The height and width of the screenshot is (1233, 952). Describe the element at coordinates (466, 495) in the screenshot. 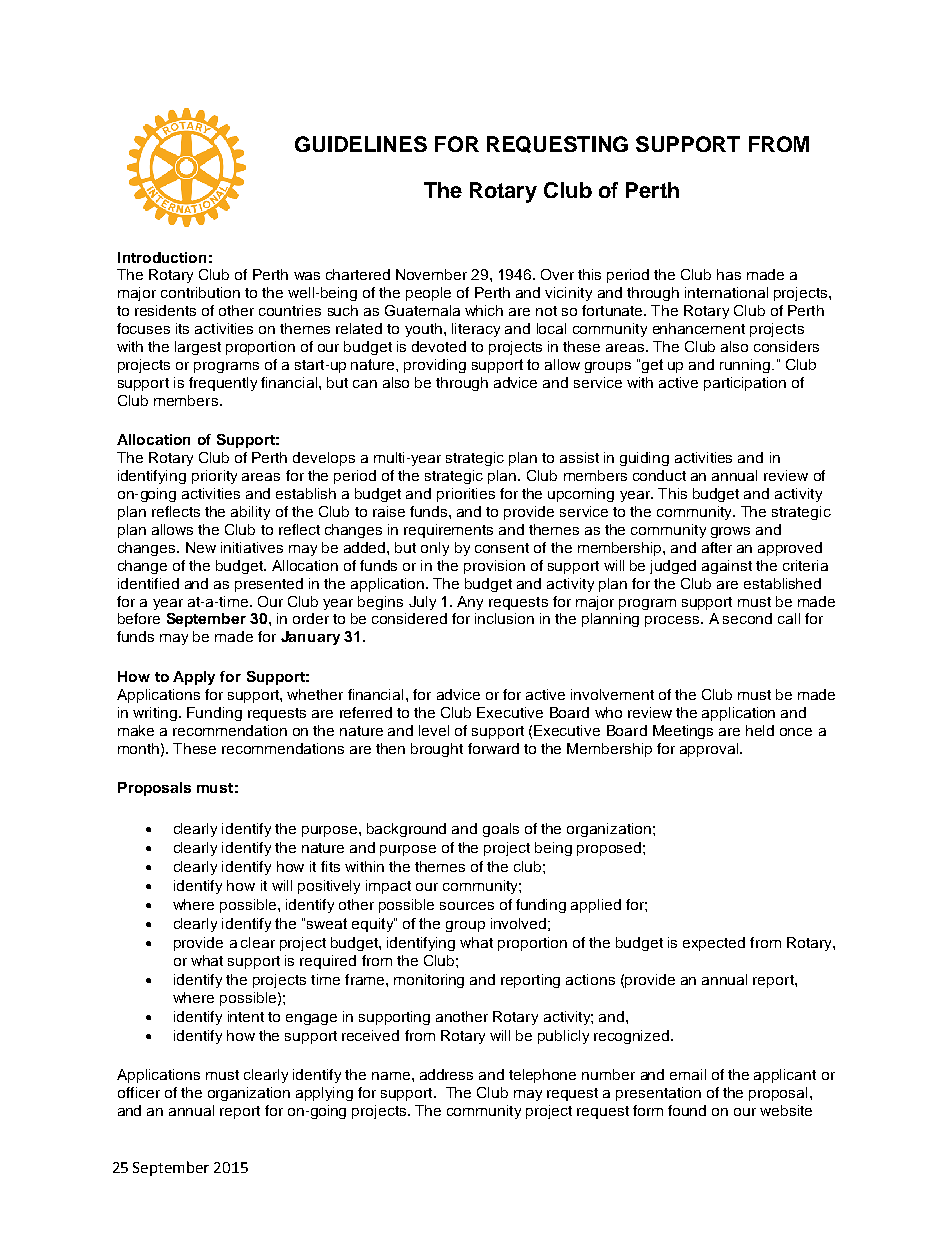

I see `priorities` at that location.
